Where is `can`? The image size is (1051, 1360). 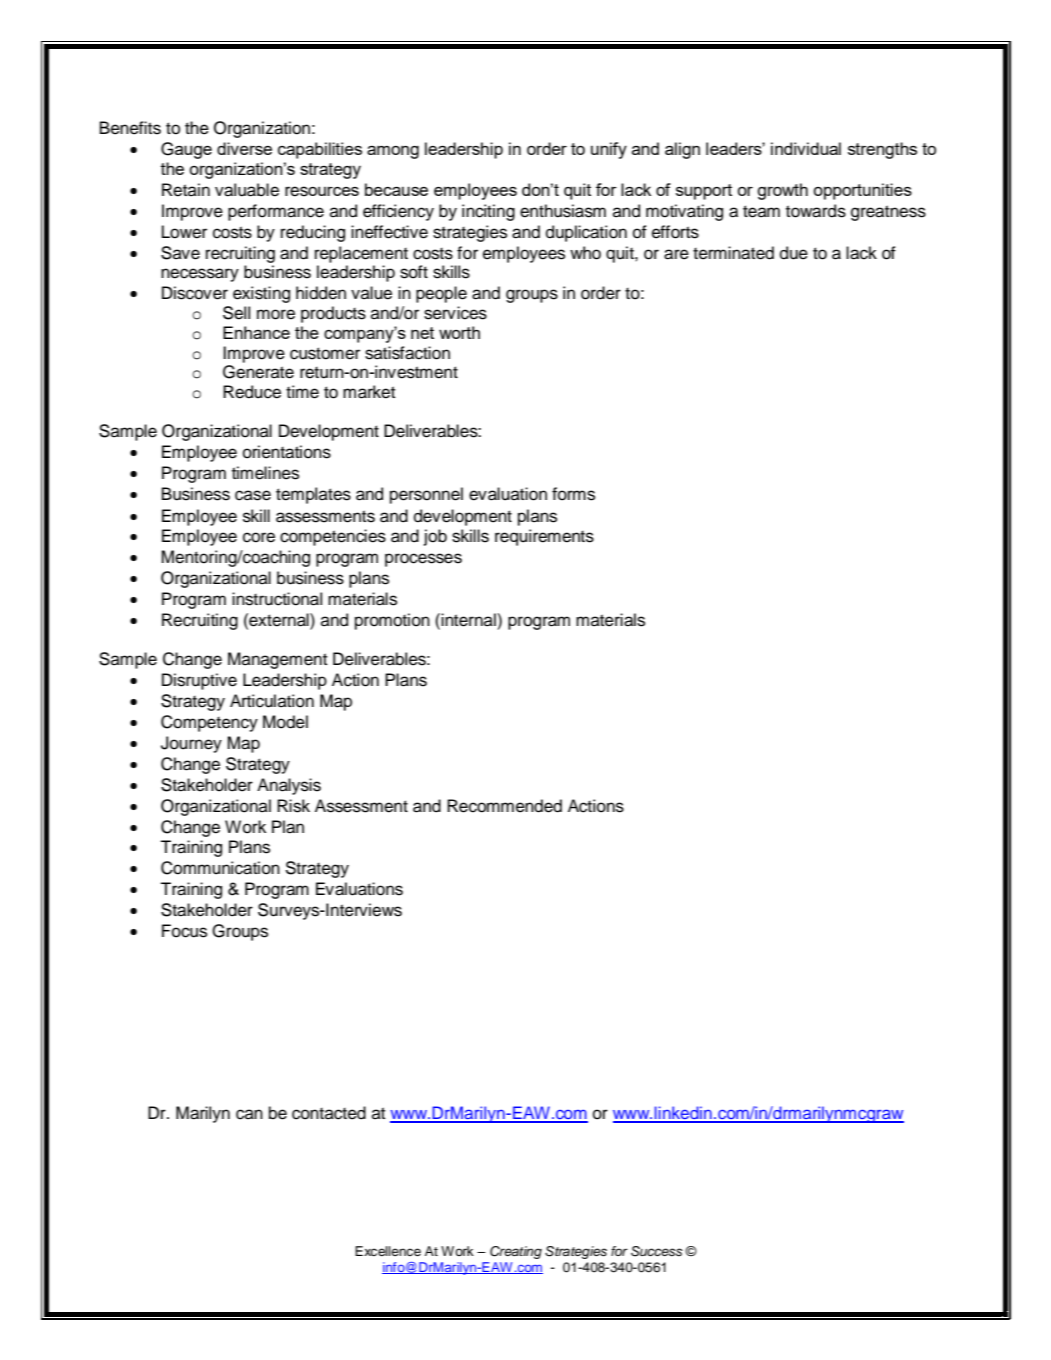
can is located at coordinates (249, 1114).
